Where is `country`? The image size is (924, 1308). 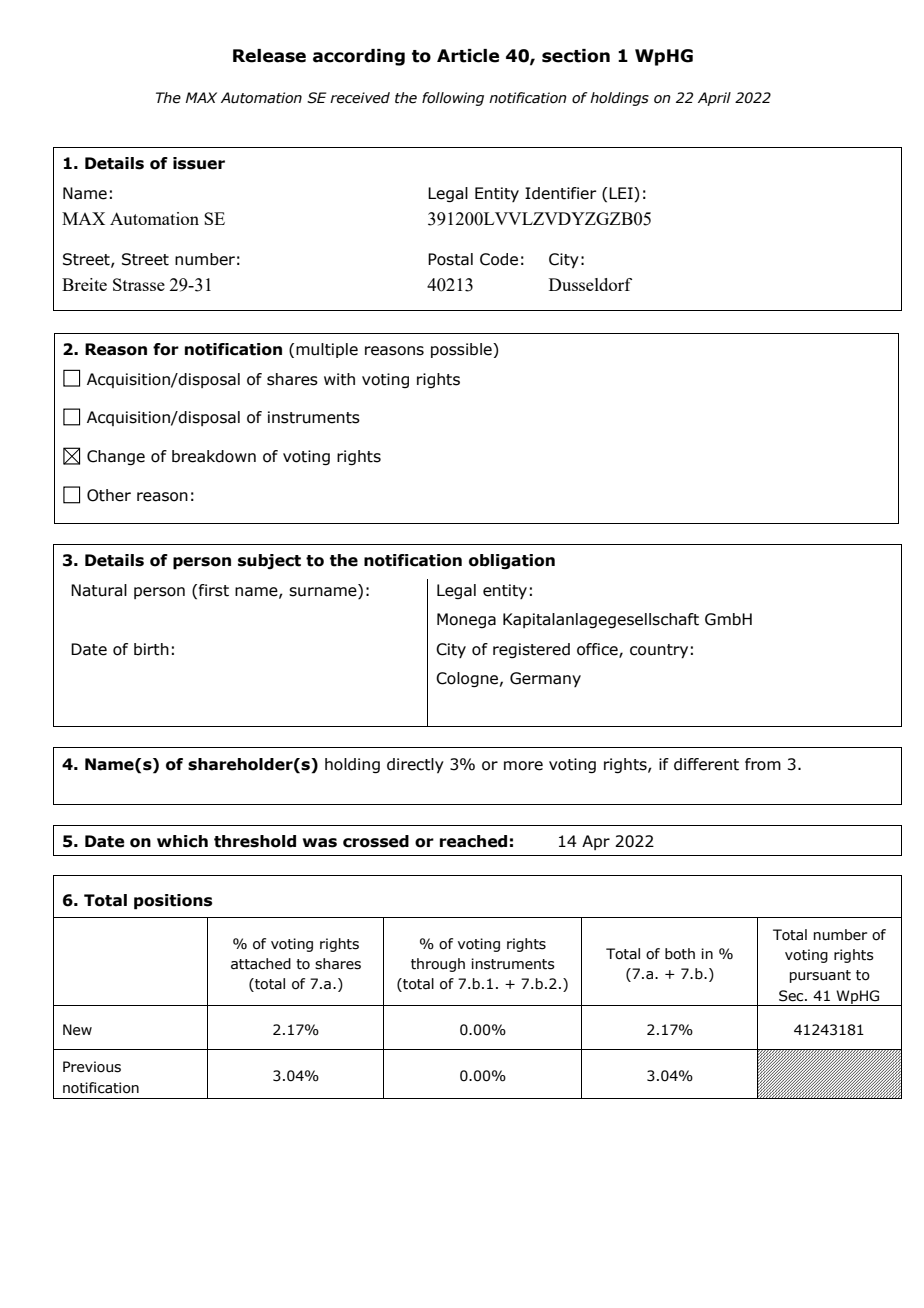 country is located at coordinates (659, 651).
